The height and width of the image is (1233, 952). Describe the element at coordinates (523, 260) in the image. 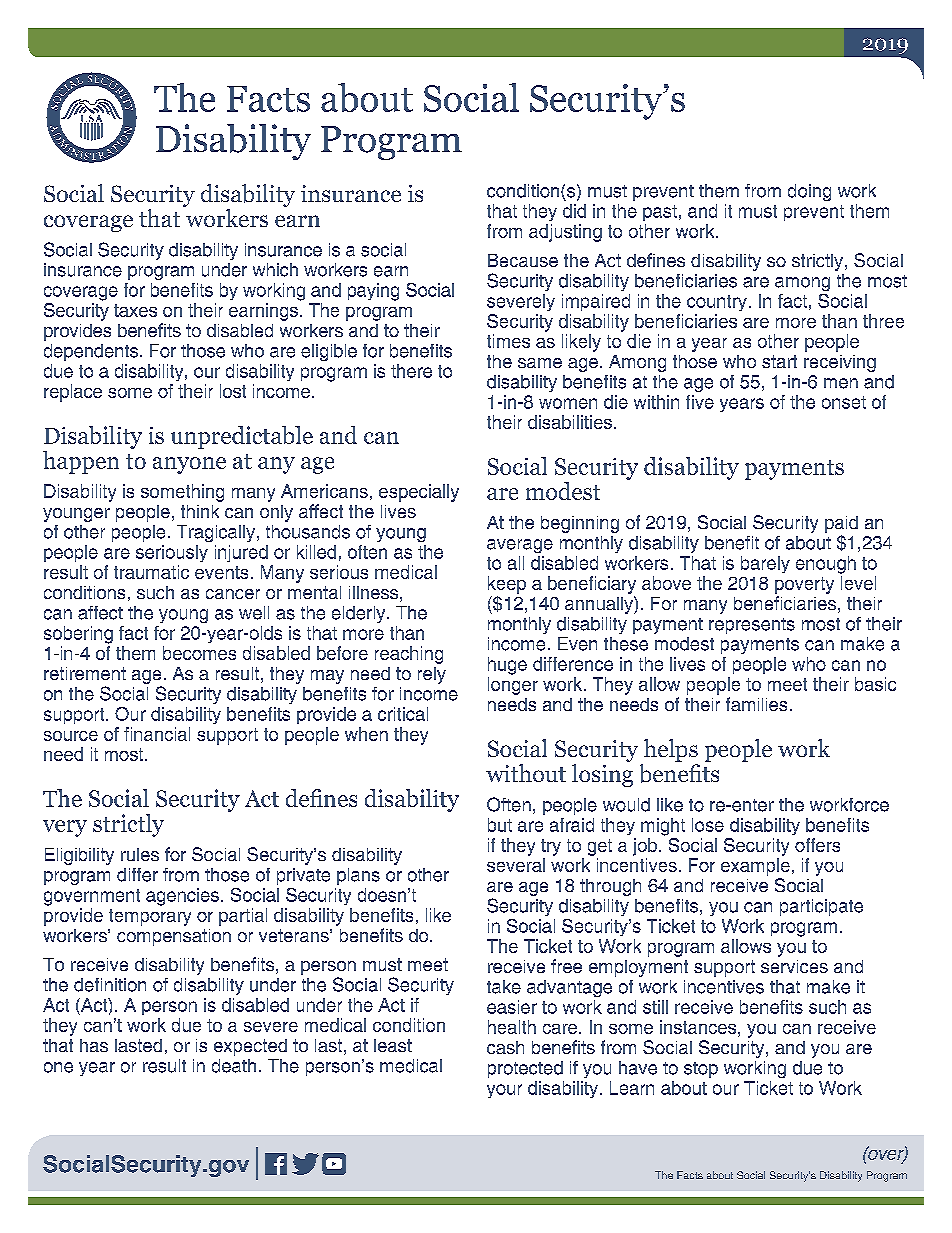

I see `Because` at that location.
